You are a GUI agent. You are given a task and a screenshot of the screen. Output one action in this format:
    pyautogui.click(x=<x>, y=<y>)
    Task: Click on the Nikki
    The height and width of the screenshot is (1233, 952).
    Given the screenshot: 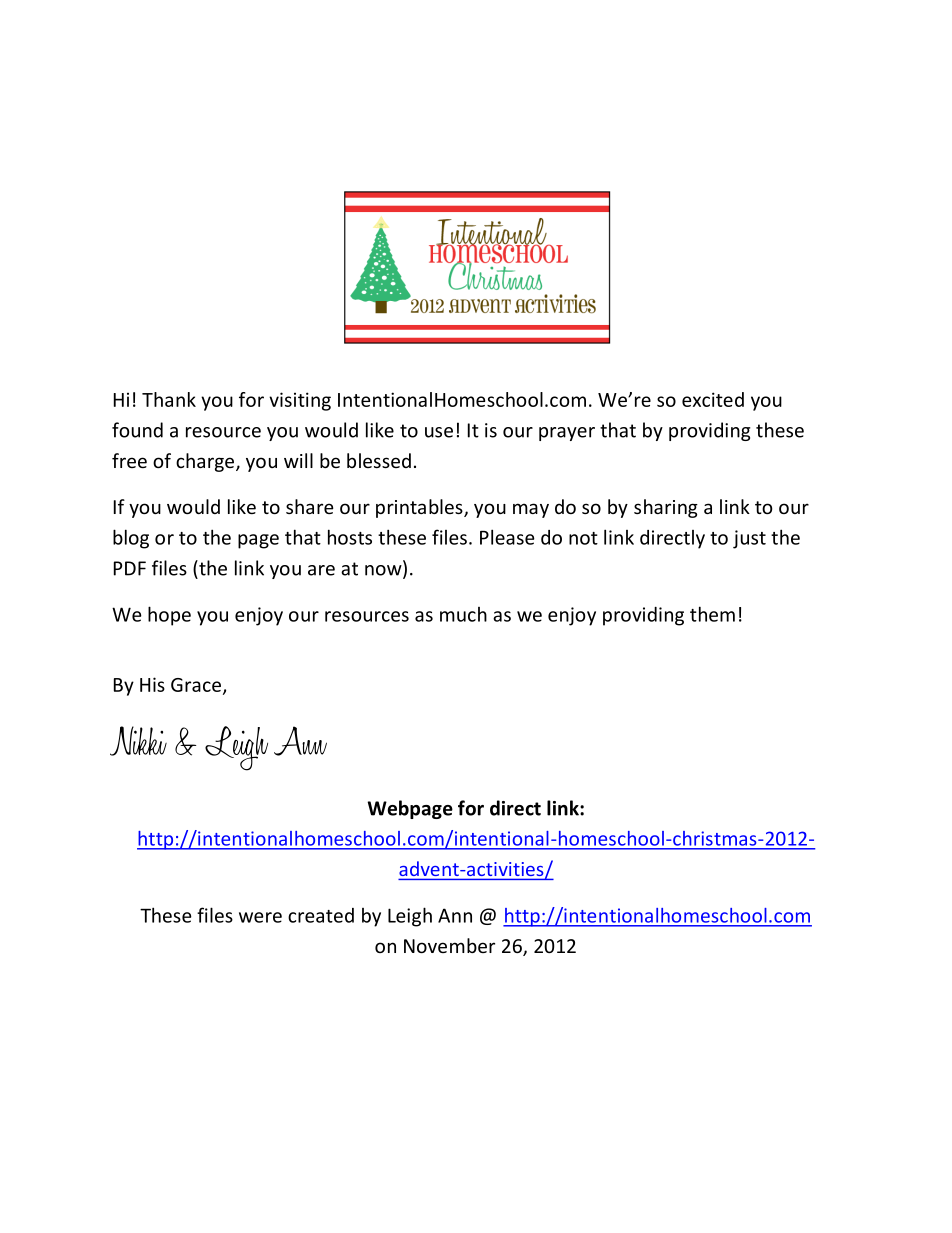 What is the action you would take?
    pyautogui.click(x=138, y=741)
